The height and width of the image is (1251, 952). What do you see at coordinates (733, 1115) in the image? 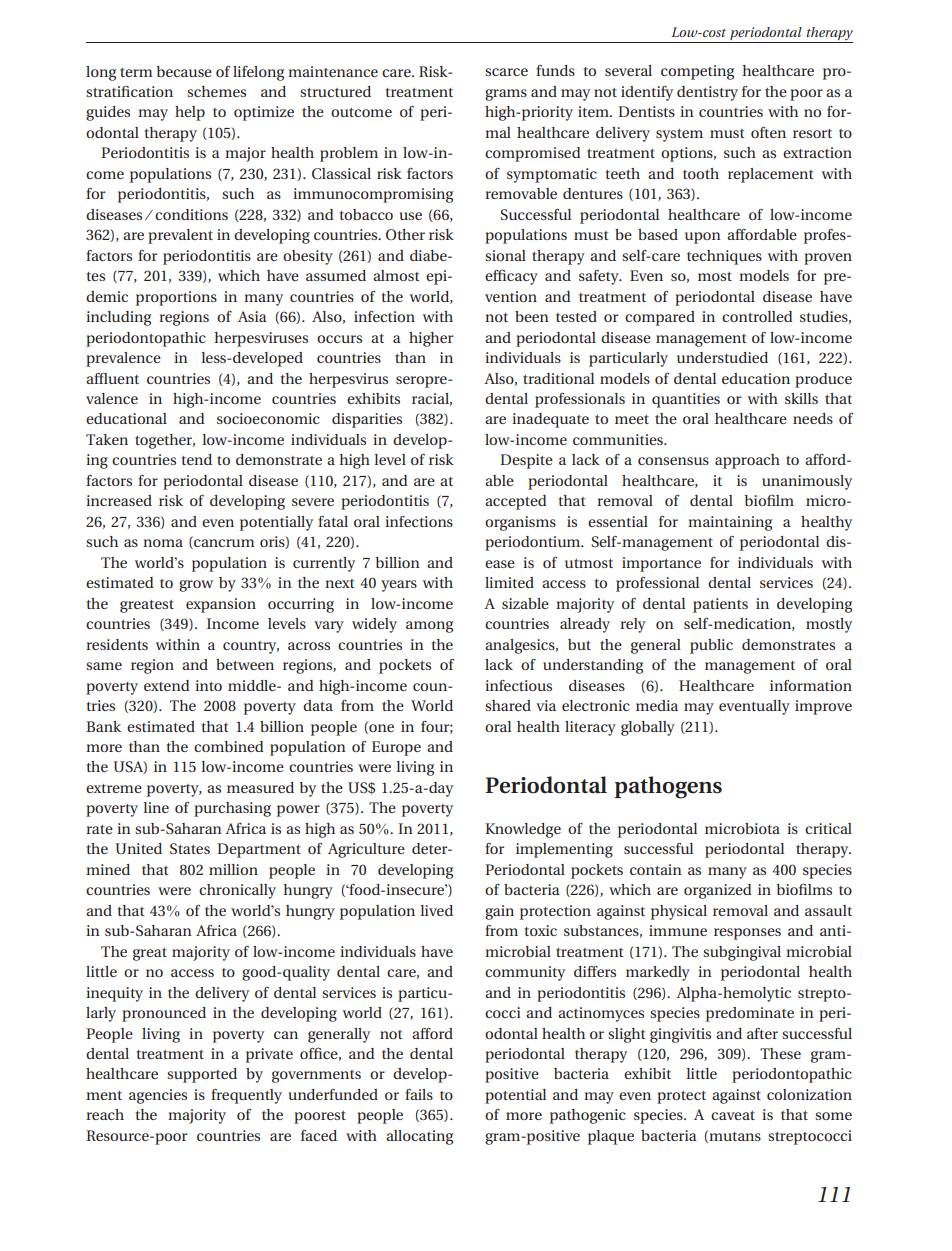
I see `caveat` at bounding box center [733, 1115].
